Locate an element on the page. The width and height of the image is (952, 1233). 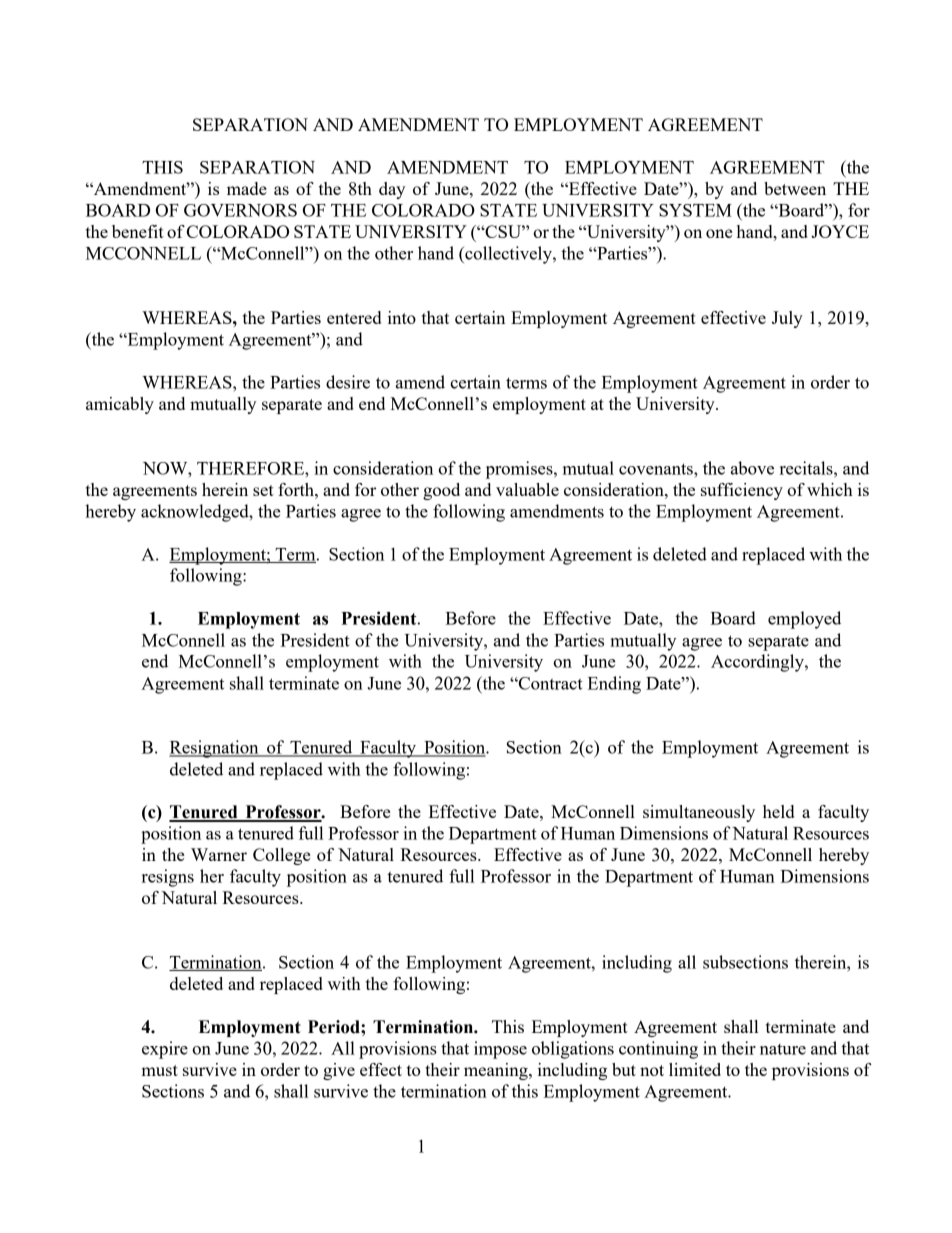
nature is located at coordinates (783, 1049).
